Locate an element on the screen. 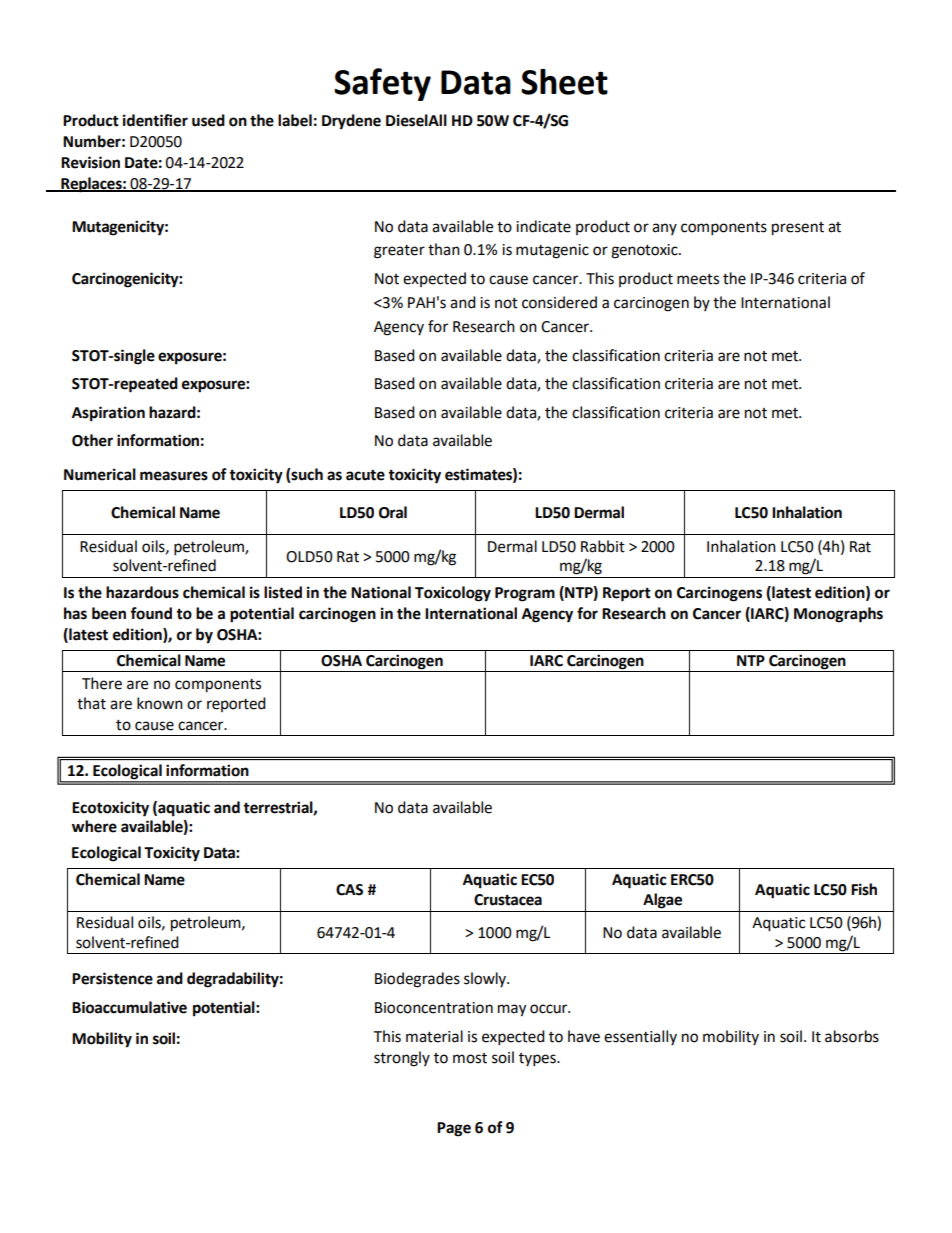 The width and height of the screenshot is (952, 1233). Toxicology is located at coordinates (453, 594).
